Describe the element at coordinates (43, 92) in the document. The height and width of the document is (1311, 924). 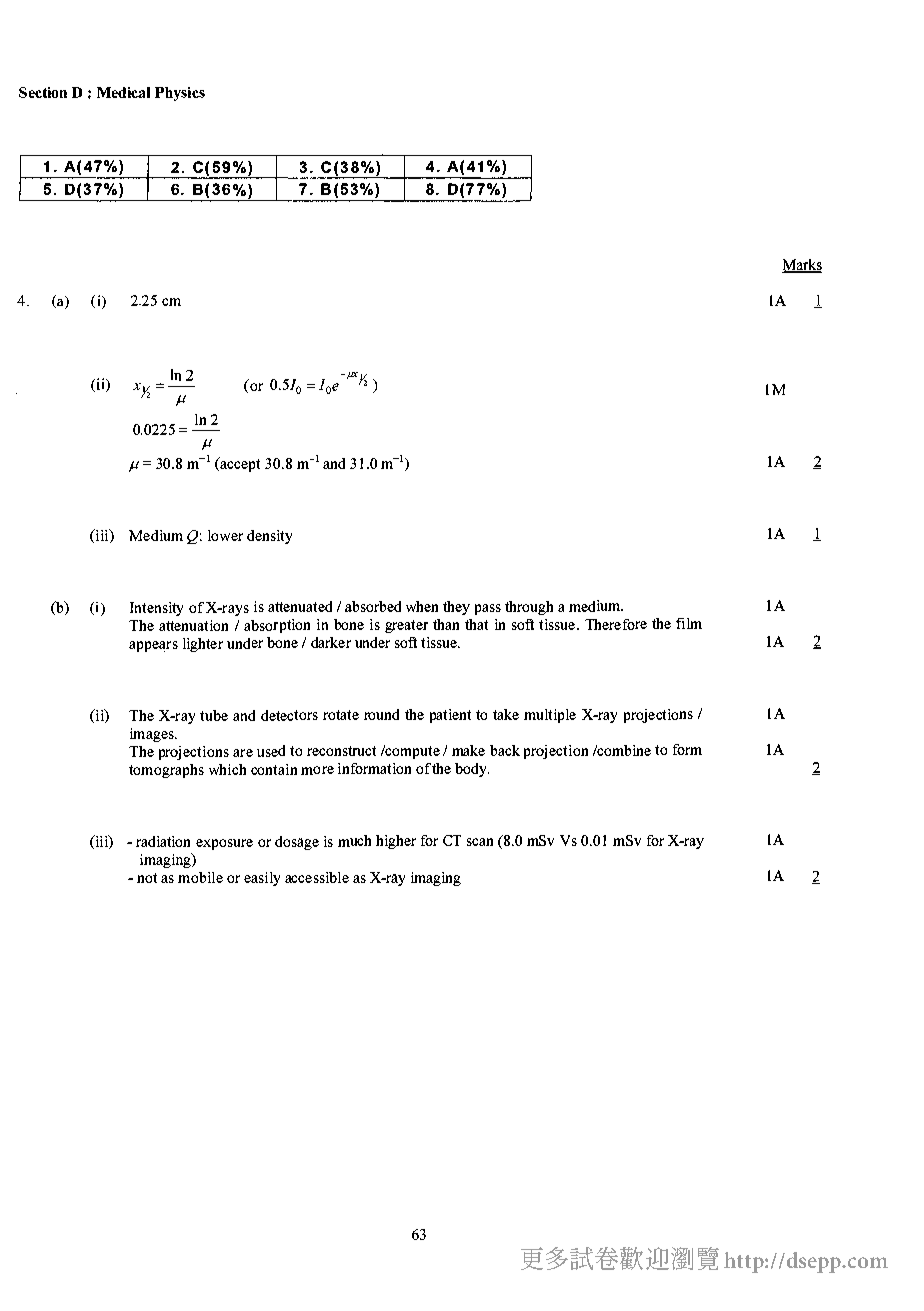
I see `Section` at that location.
